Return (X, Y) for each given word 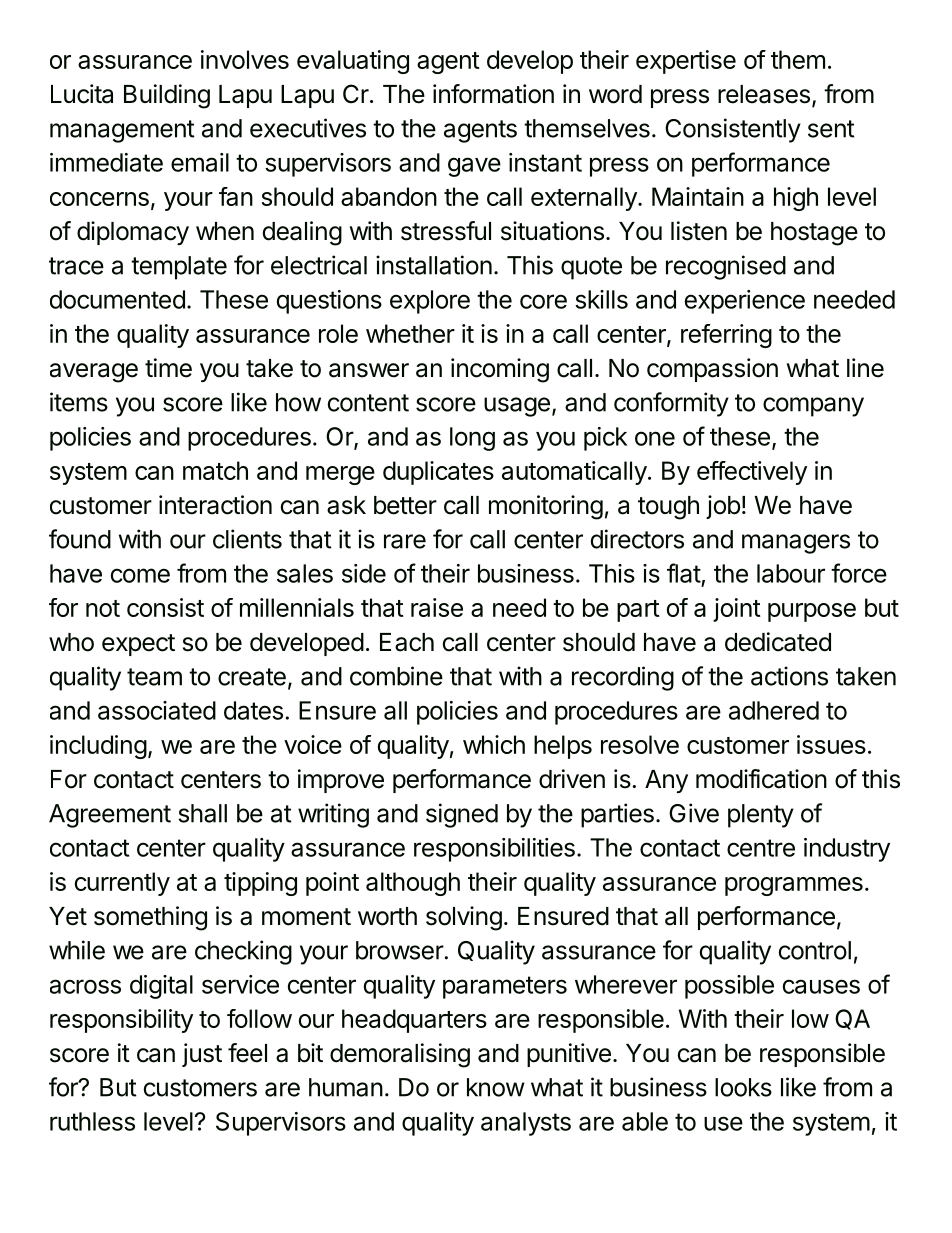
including (98, 747)
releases (764, 94)
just (202, 1055)
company (813, 407)
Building (167, 96)
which (494, 744)
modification (761, 779)
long (472, 439)
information (493, 94)
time (168, 368)
